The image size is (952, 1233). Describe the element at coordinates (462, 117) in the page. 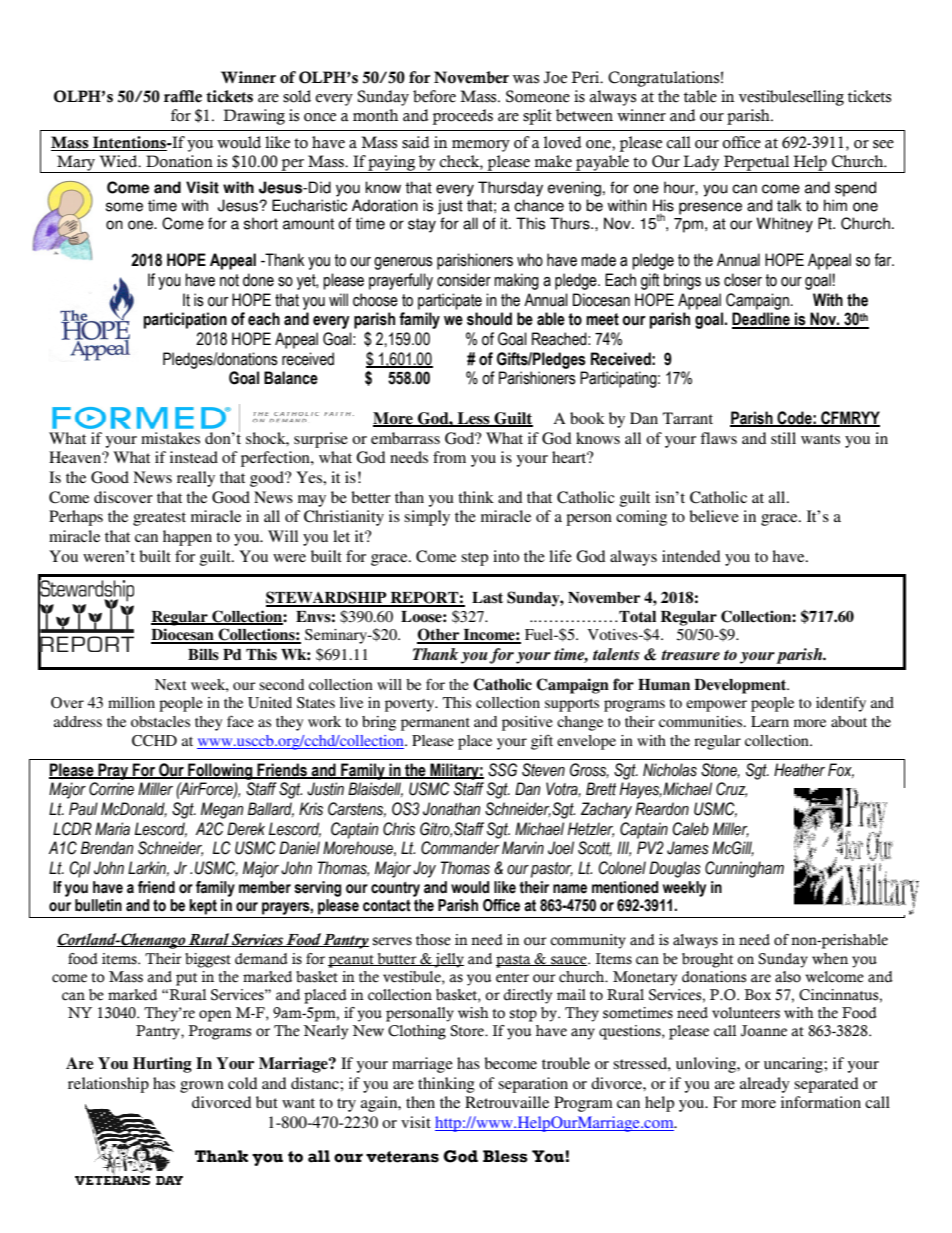

I see `proceeds` at that location.
